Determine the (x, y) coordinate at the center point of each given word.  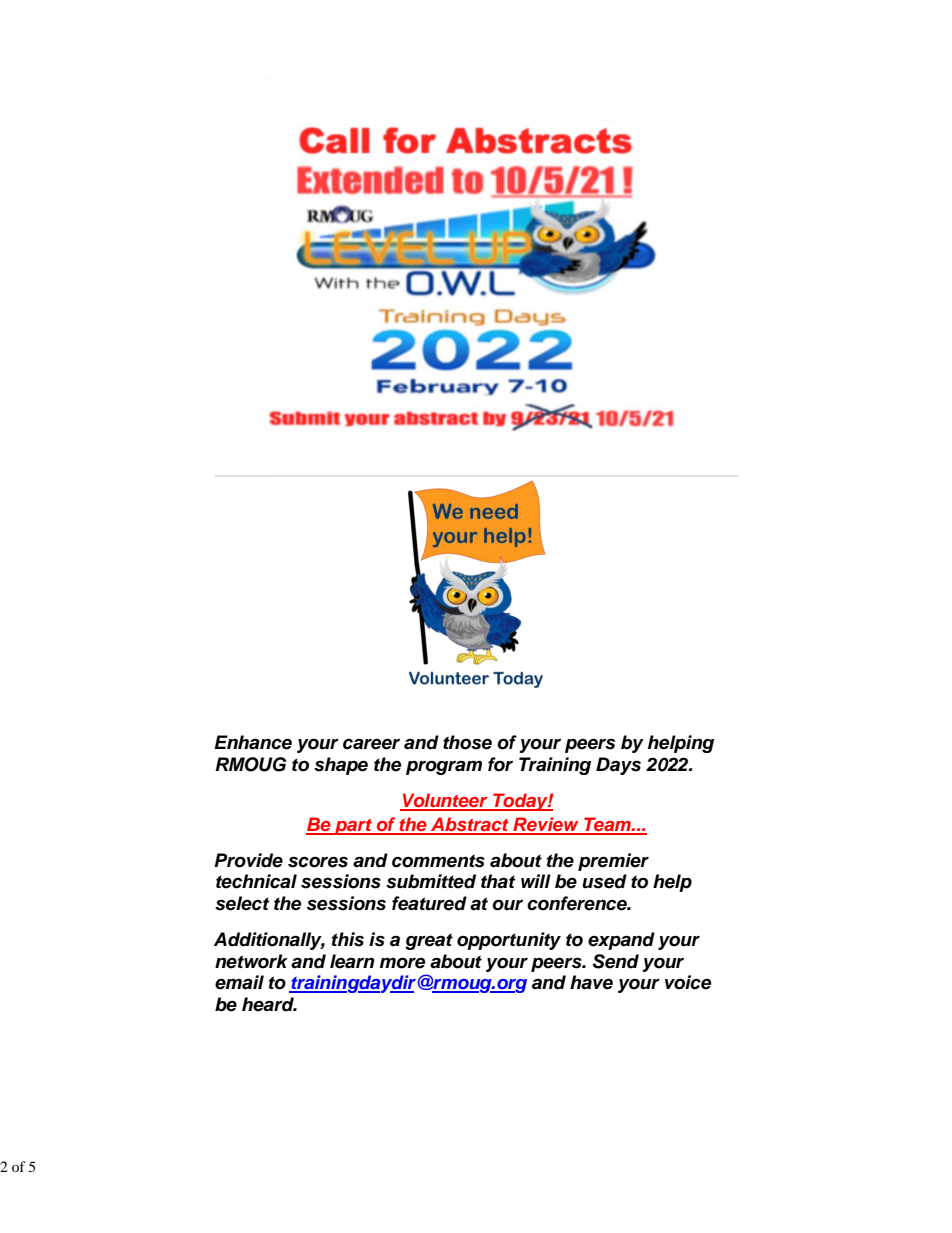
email (239, 982)
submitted (431, 881)
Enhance (253, 742)
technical (256, 881)
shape (341, 766)
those (467, 742)
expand (621, 941)
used (604, 881)
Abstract (470, 825)
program (444, 767)
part (353, 827)
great (429, 941)
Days (618, 766)
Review (546, 825)
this (348, 939)
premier (613, 862)
